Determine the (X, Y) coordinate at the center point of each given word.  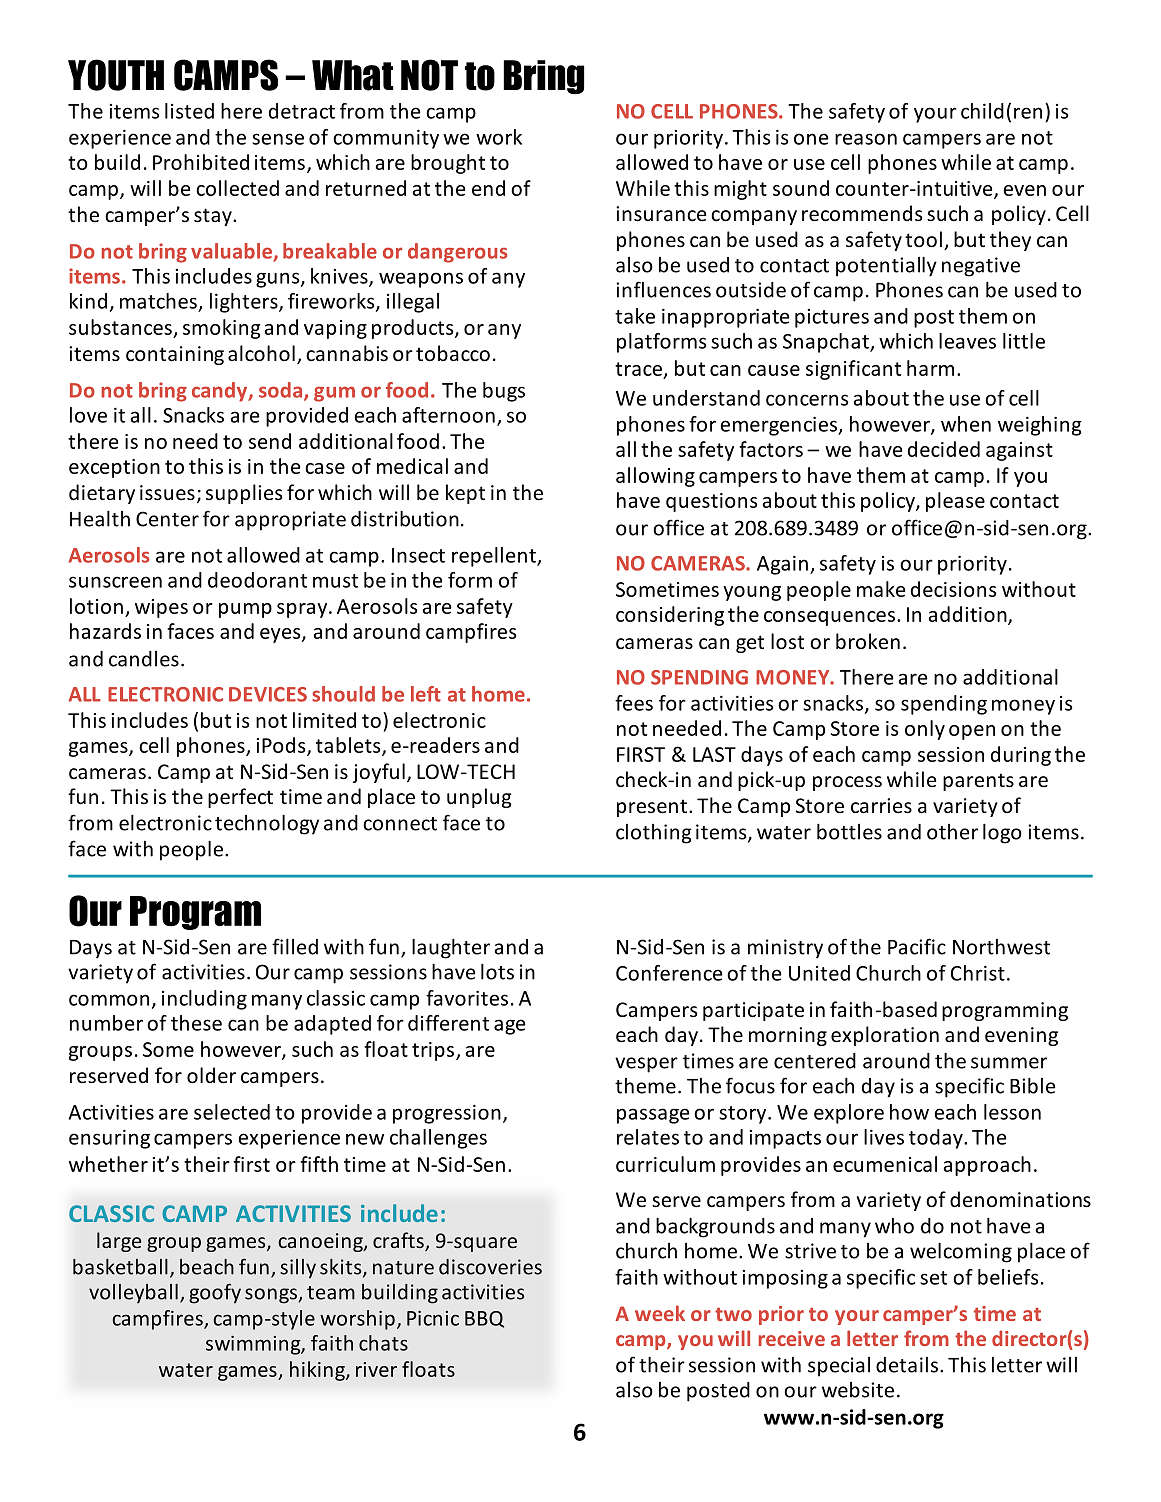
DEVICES (268, 694)
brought (448, 164)
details (907, 1365)
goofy (215, 1293)
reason (866, 139)
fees (634, 703)
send (270, 441)
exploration (885, 1036)
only (925, 730)
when (966, 424)
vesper (646, 1065)
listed (189, 111)
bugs (504, 392)
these (196, 1023)
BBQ (484, 1319)
